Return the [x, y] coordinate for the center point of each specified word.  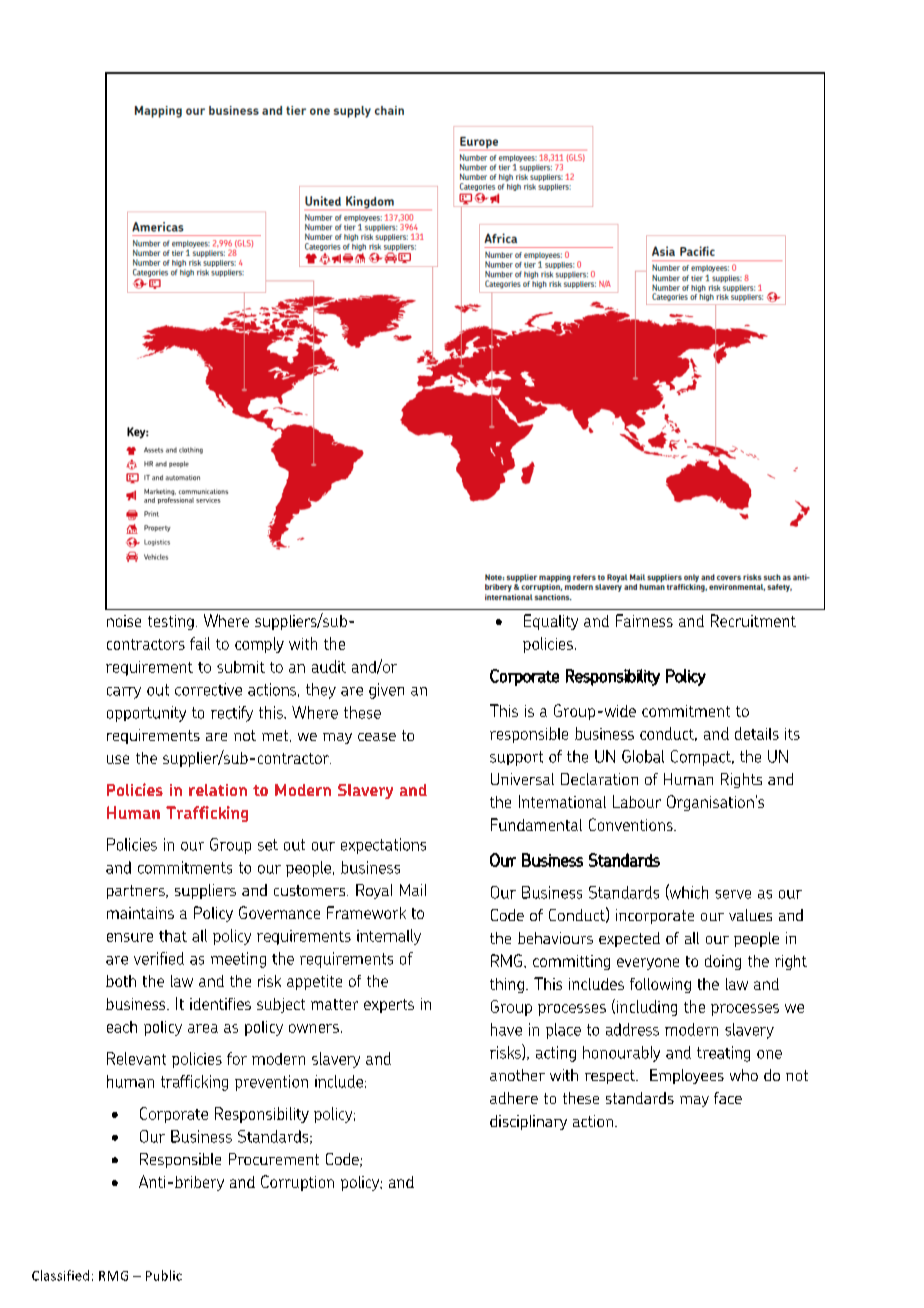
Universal [522, 779]
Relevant [136, 1058]
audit [329, 666]
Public [164, 1275]
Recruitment [753, 620]
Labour [637, 801]
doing [723, 962]
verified [159, 958]
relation [218, 790]
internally [389, 937]
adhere [514, 1098]
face [728, 1098]
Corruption [297, 1183]
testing [171, 622]
